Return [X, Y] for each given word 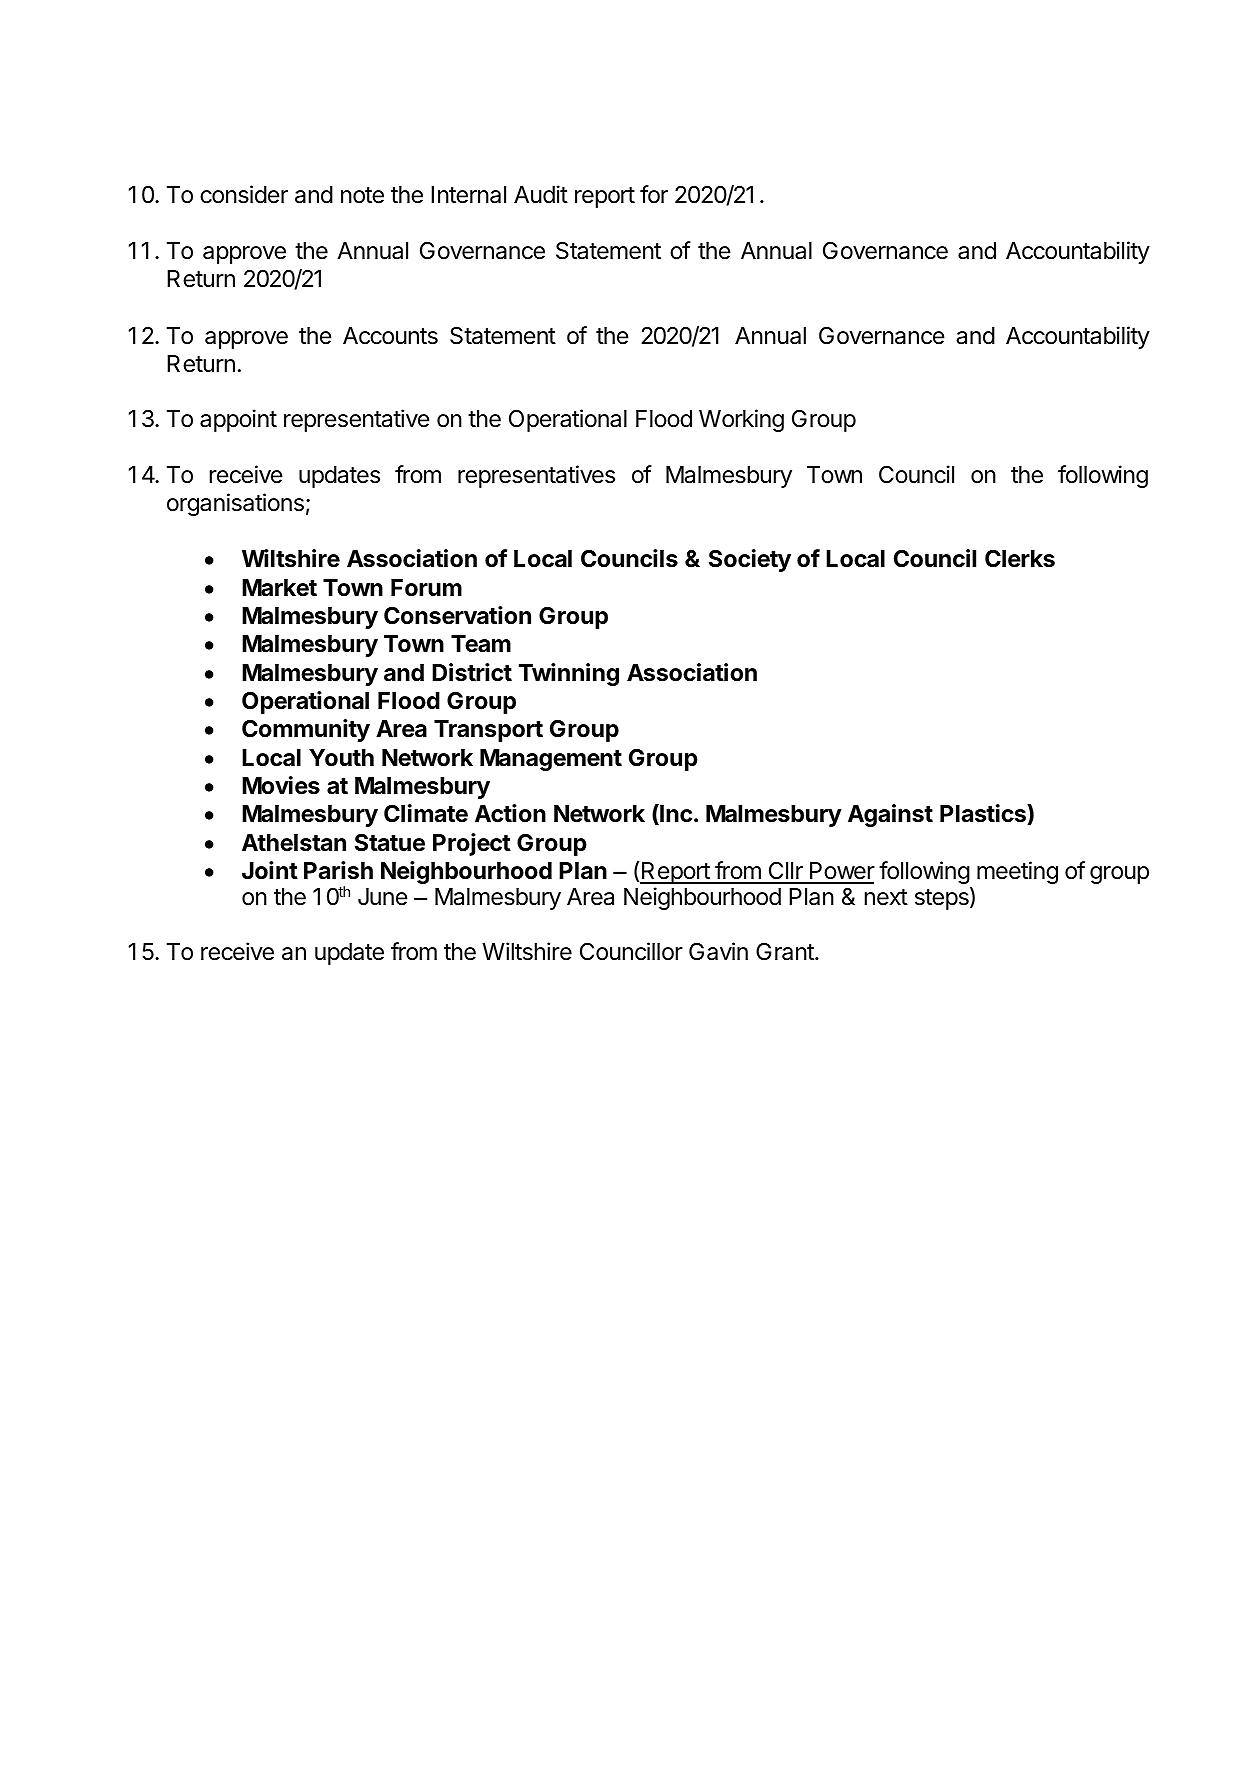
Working [741, 420]
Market [279, 588]
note [362, 195]
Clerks [1020, 559]
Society [750, 560]
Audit [541, 194]
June [383, 896]
